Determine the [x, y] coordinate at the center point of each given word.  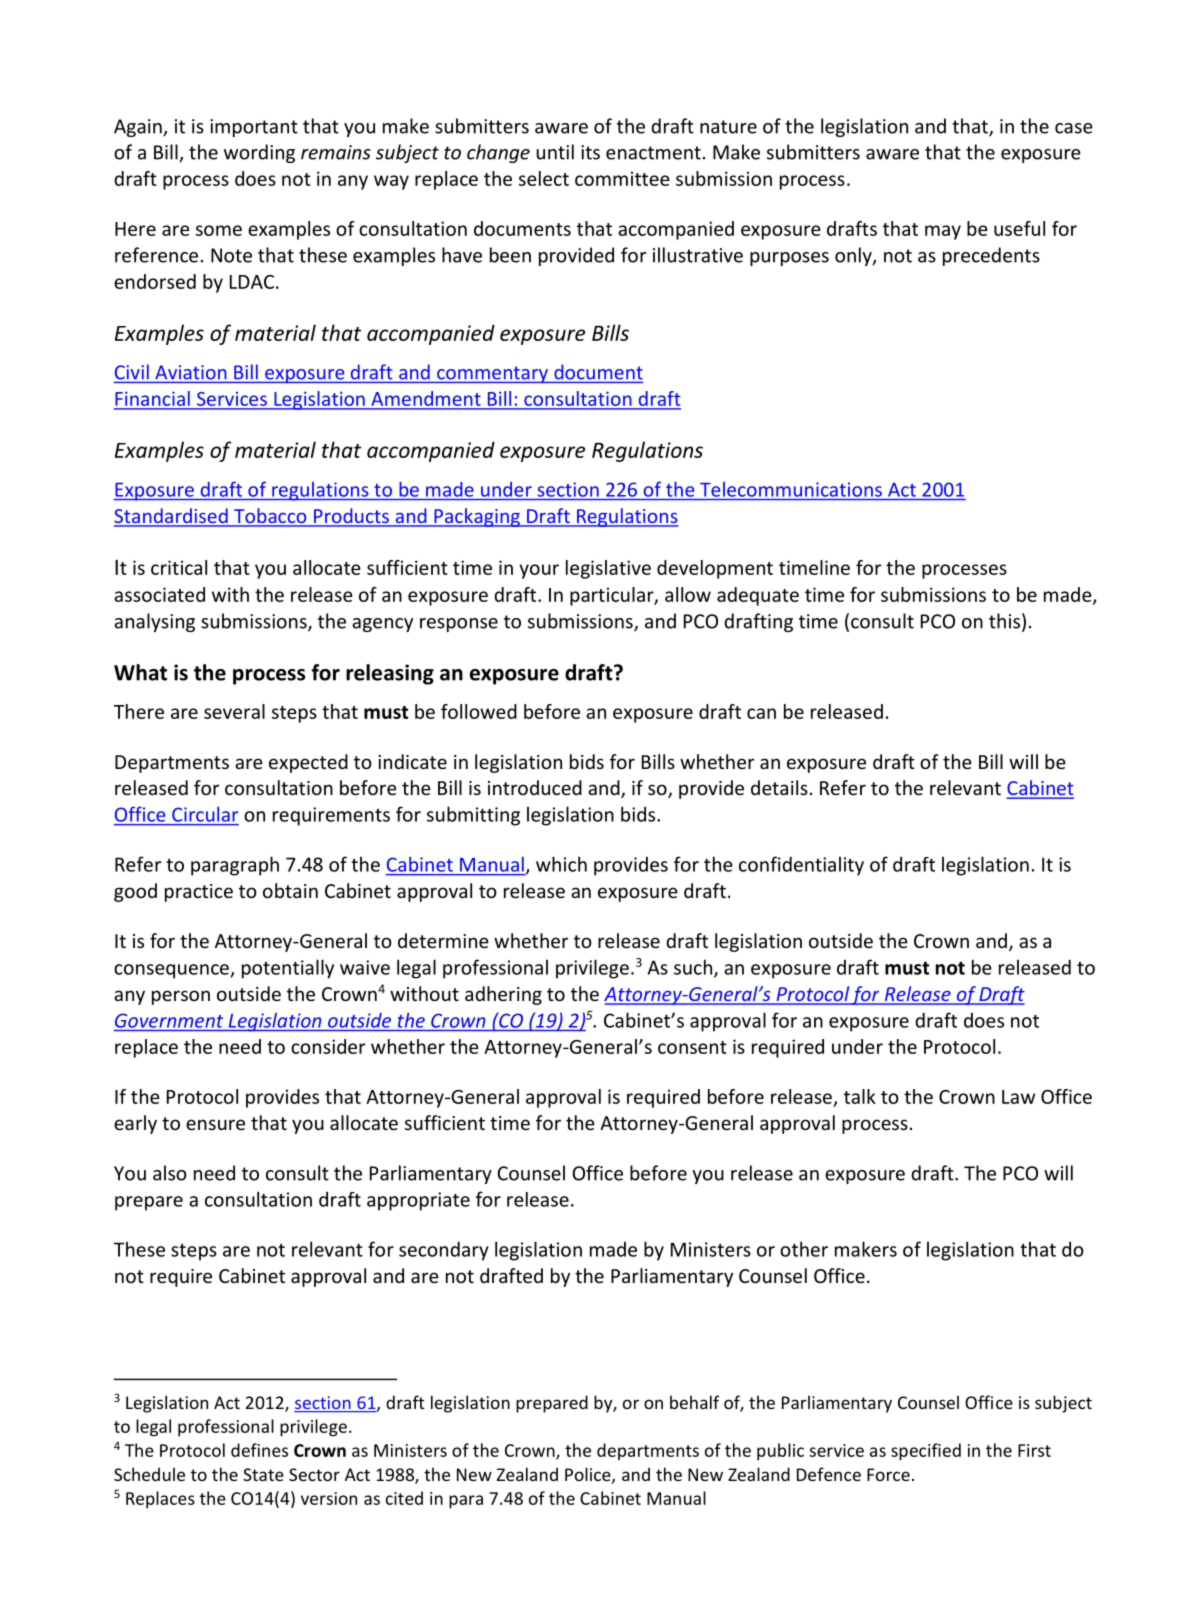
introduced [535, 787]
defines [259, 1450]
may [943, 232]
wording [259, 153]
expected [308, 763]
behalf [694, 1402]
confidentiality [801, 866]
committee [622, 178]
